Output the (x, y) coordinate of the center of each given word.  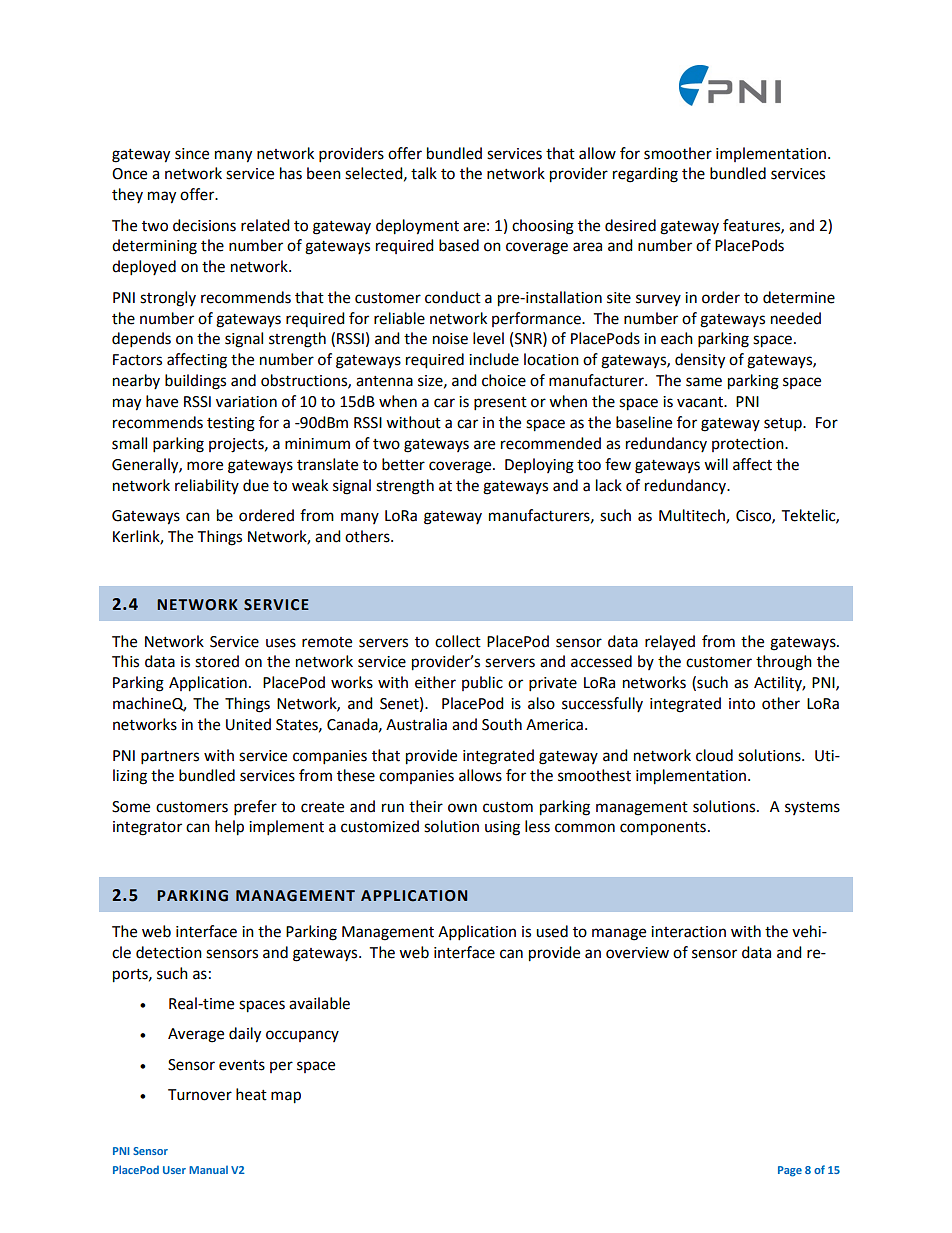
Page (790, 1171)
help (229, 828)
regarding (645, 175)
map (286, 1097)
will (716, 464)
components (663, 829)
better (403, 464)
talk (424, 173)
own (462, 808)
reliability (207, 486)
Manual (208, 1169)
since (192, 154)
